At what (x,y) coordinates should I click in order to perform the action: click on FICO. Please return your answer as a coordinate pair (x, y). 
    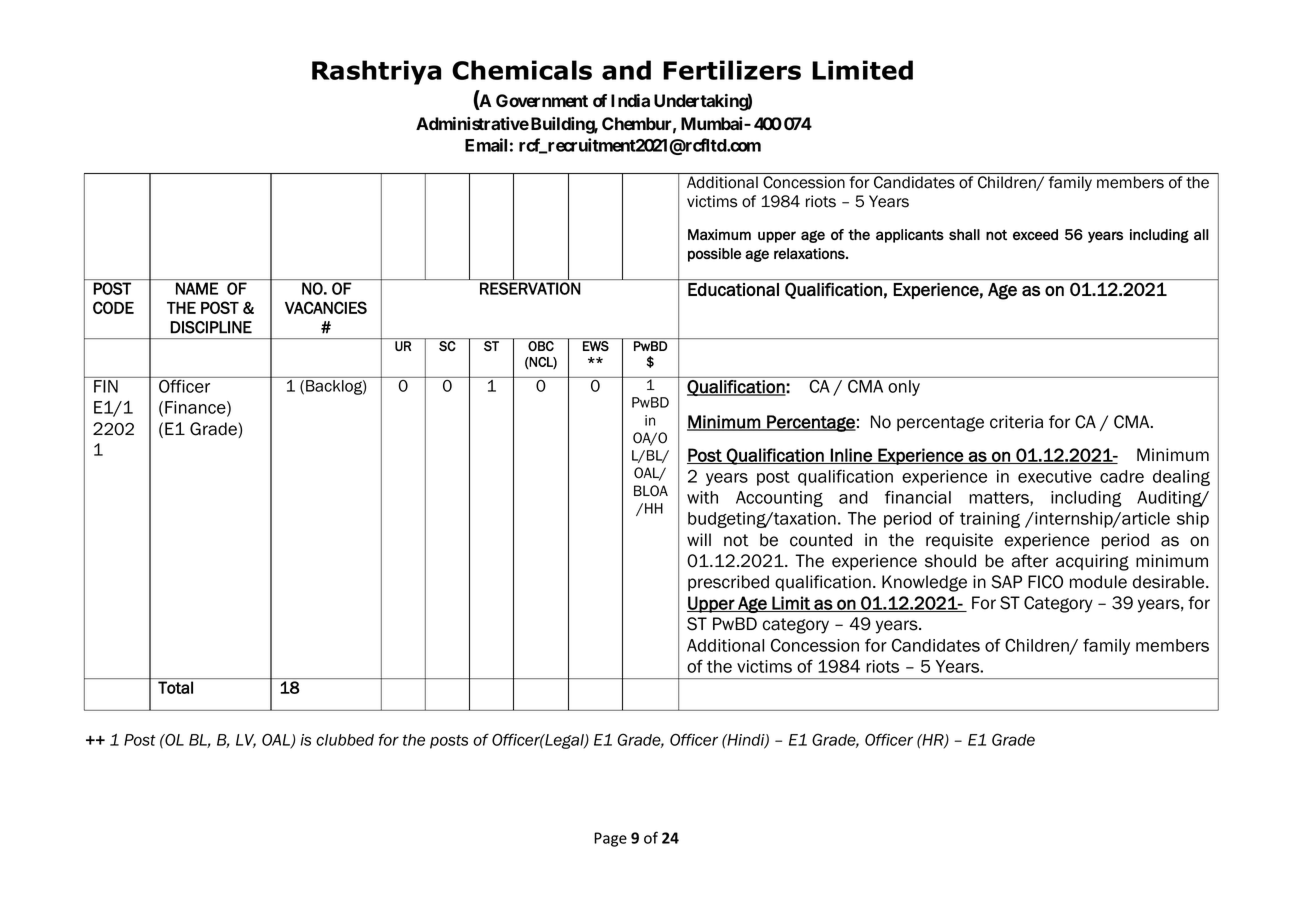
    Looking at the image, I should click on (1045, 582).
